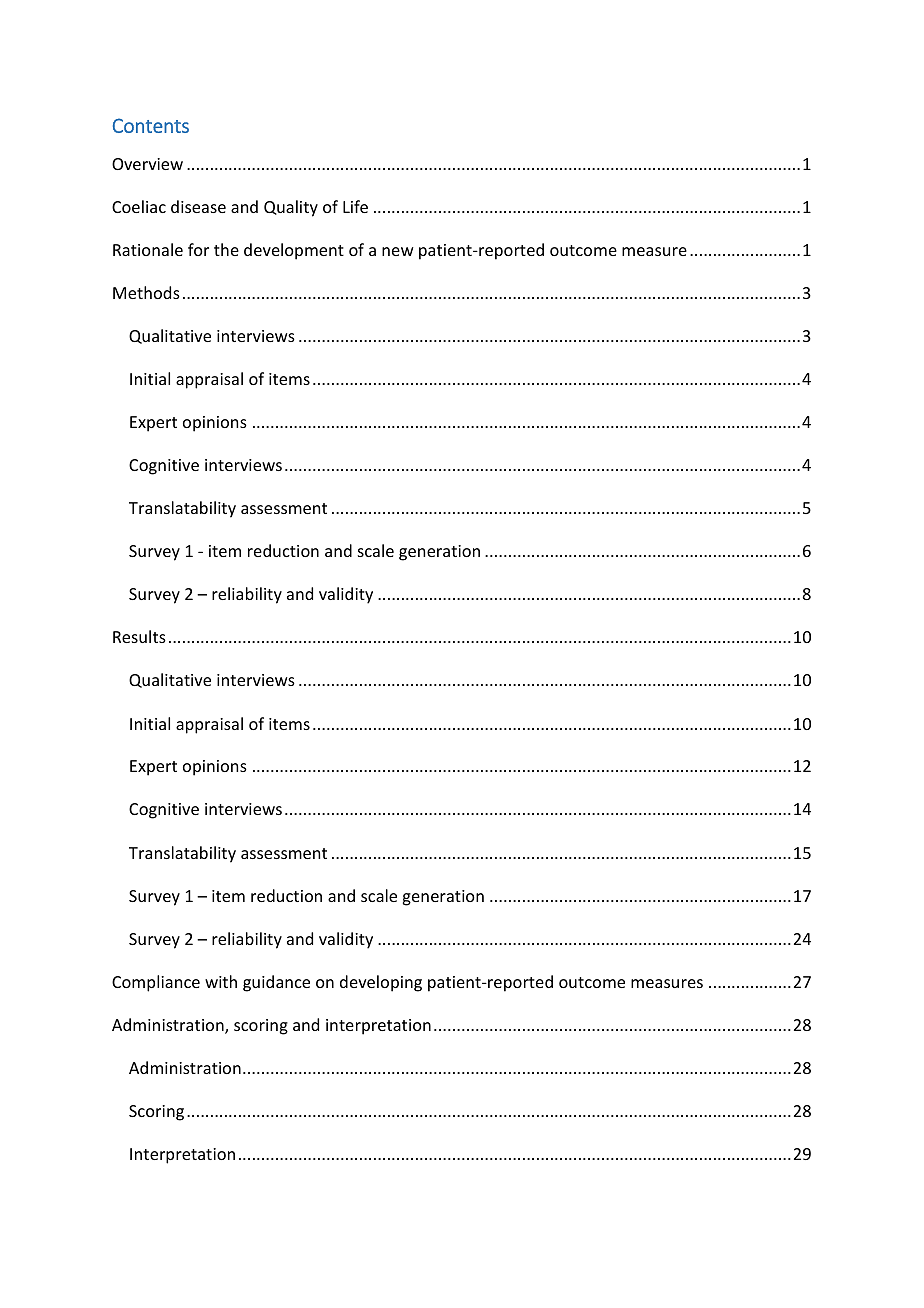 The image size is (924, 1308). Describe the element at coordinates (398, 251) in the screenshot. I see `new` at that location.
